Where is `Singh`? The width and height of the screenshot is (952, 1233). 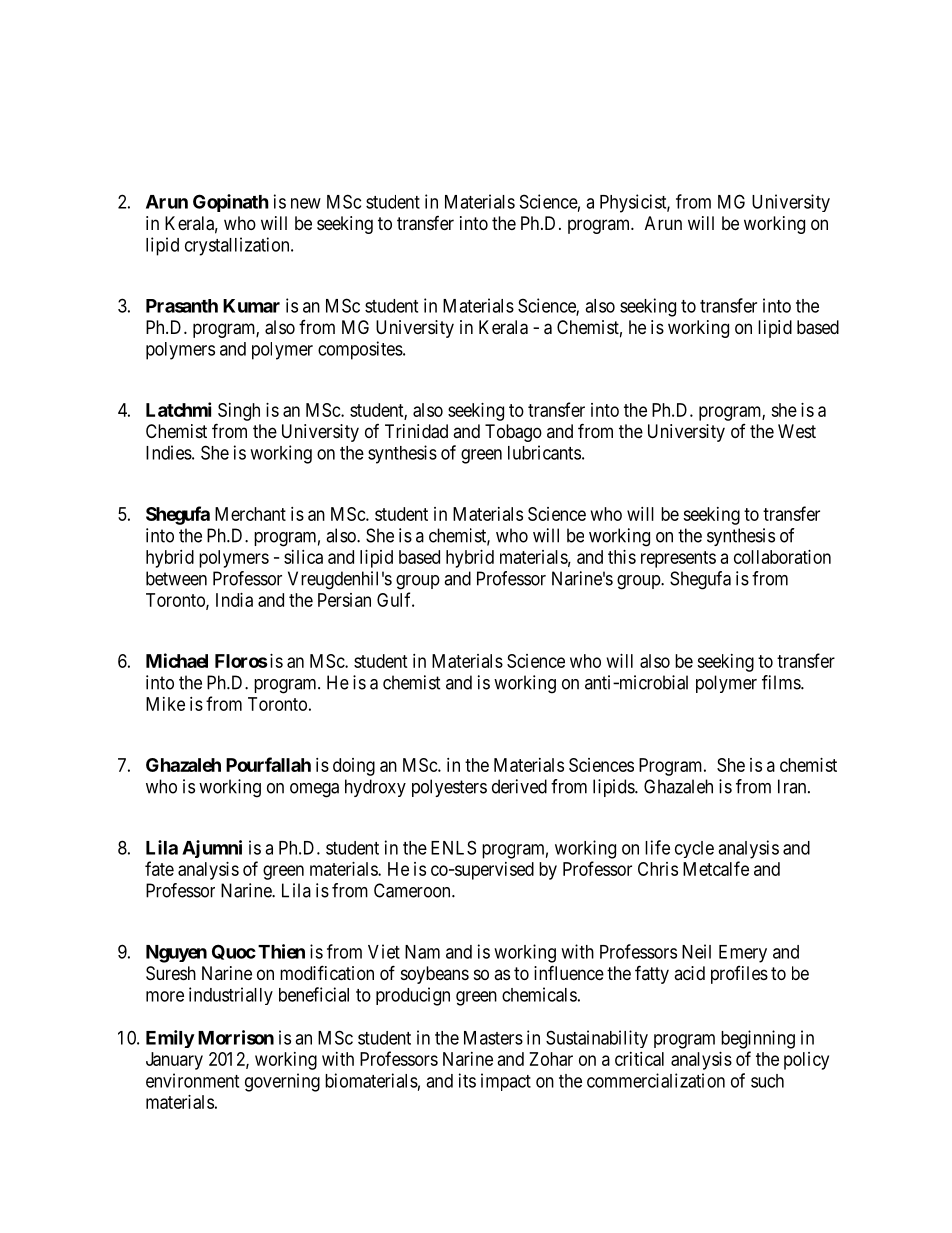
Singh is located at coordinates (239, 412).
